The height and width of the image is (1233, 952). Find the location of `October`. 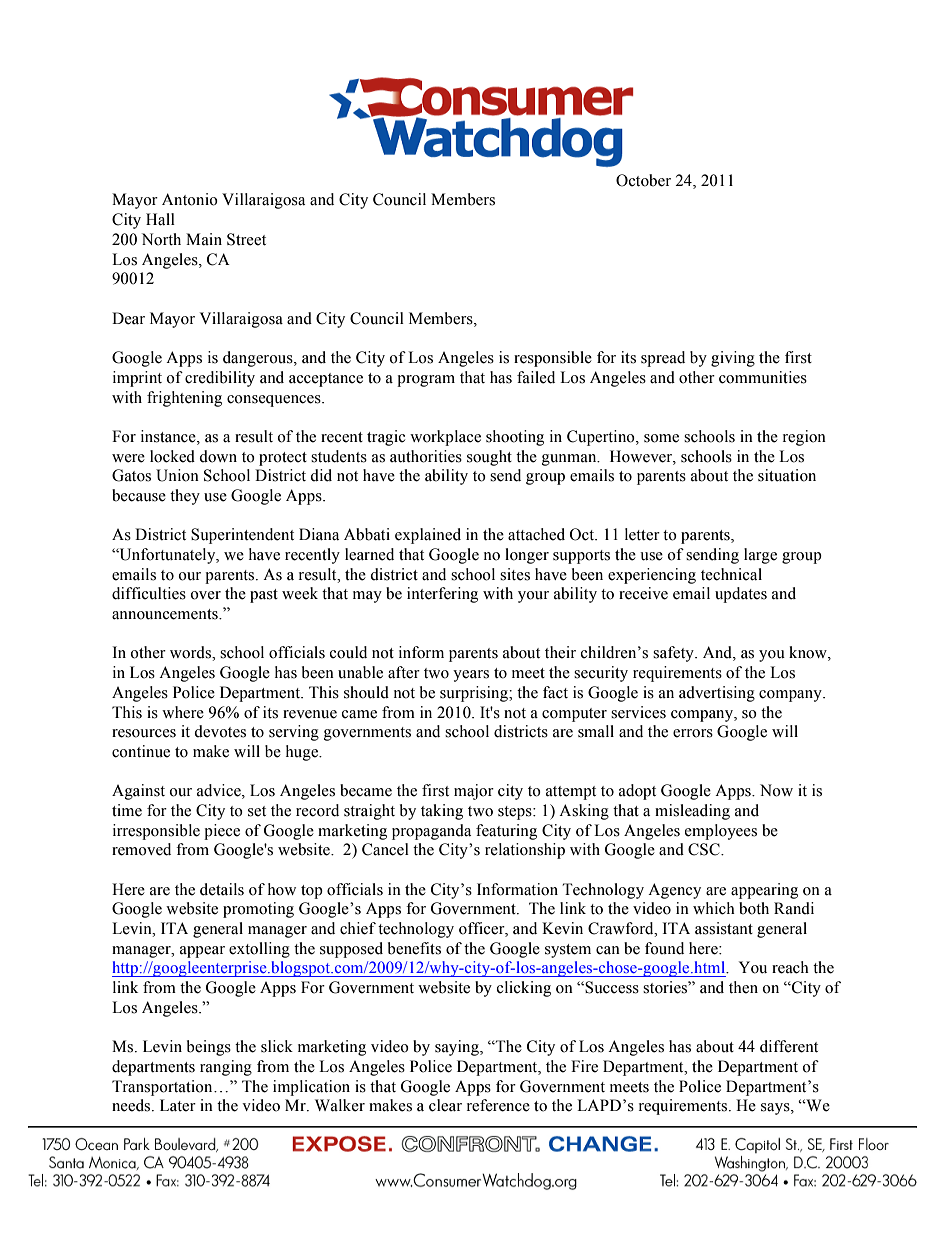

October is located at coordinates (643, 180).
